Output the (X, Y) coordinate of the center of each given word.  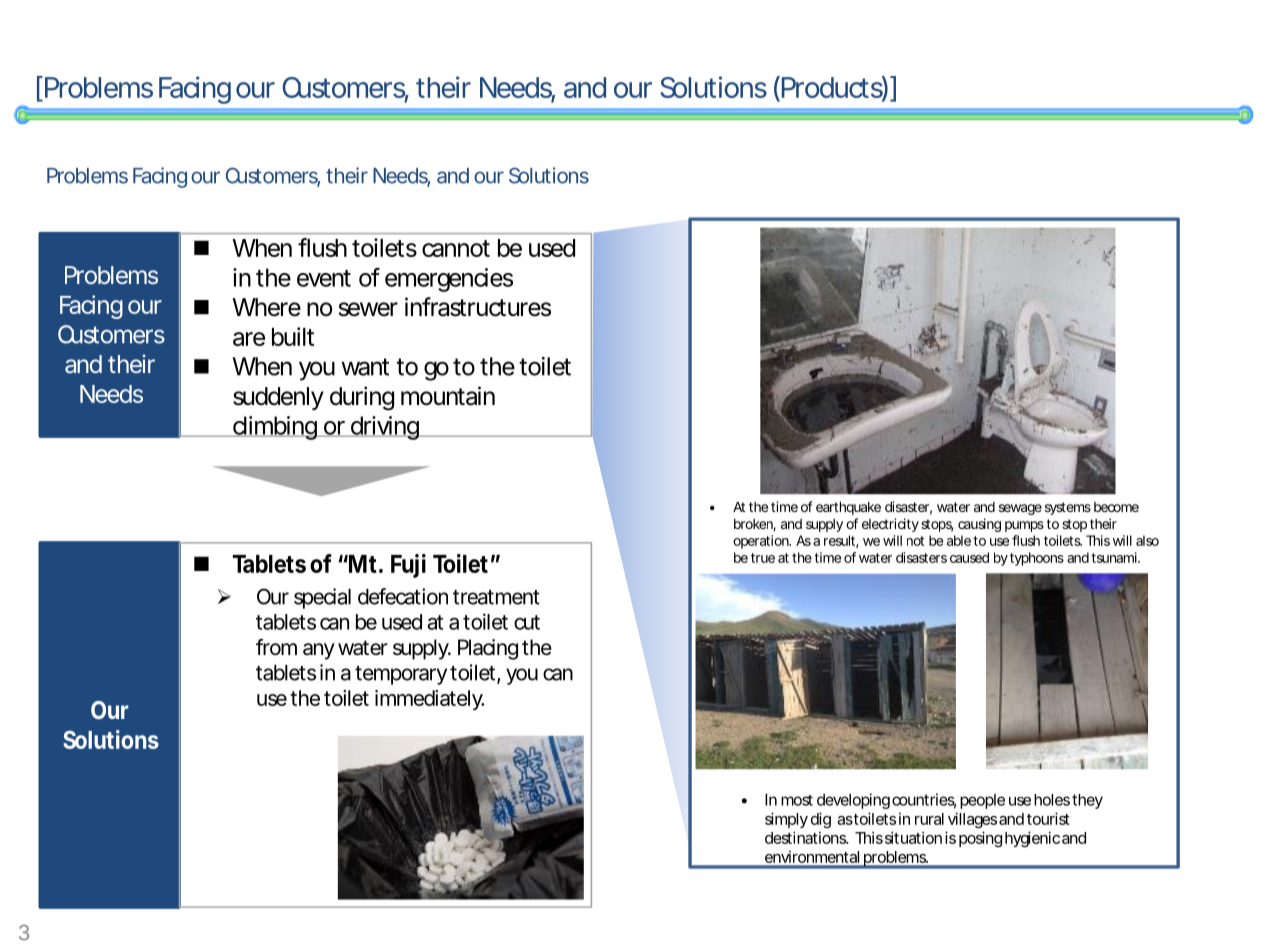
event (324, 278)
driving (386, 428)
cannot (456, 248)
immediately (429, 700)
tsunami (1115, 557)
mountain (448, 396)
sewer (368, 309)
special (322, 598)
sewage (1020, 509)
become (1116, 507)
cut (527, 622)
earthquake (848, 508)
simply (786, 820)
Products (833, 88)
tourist (1048, 818)
